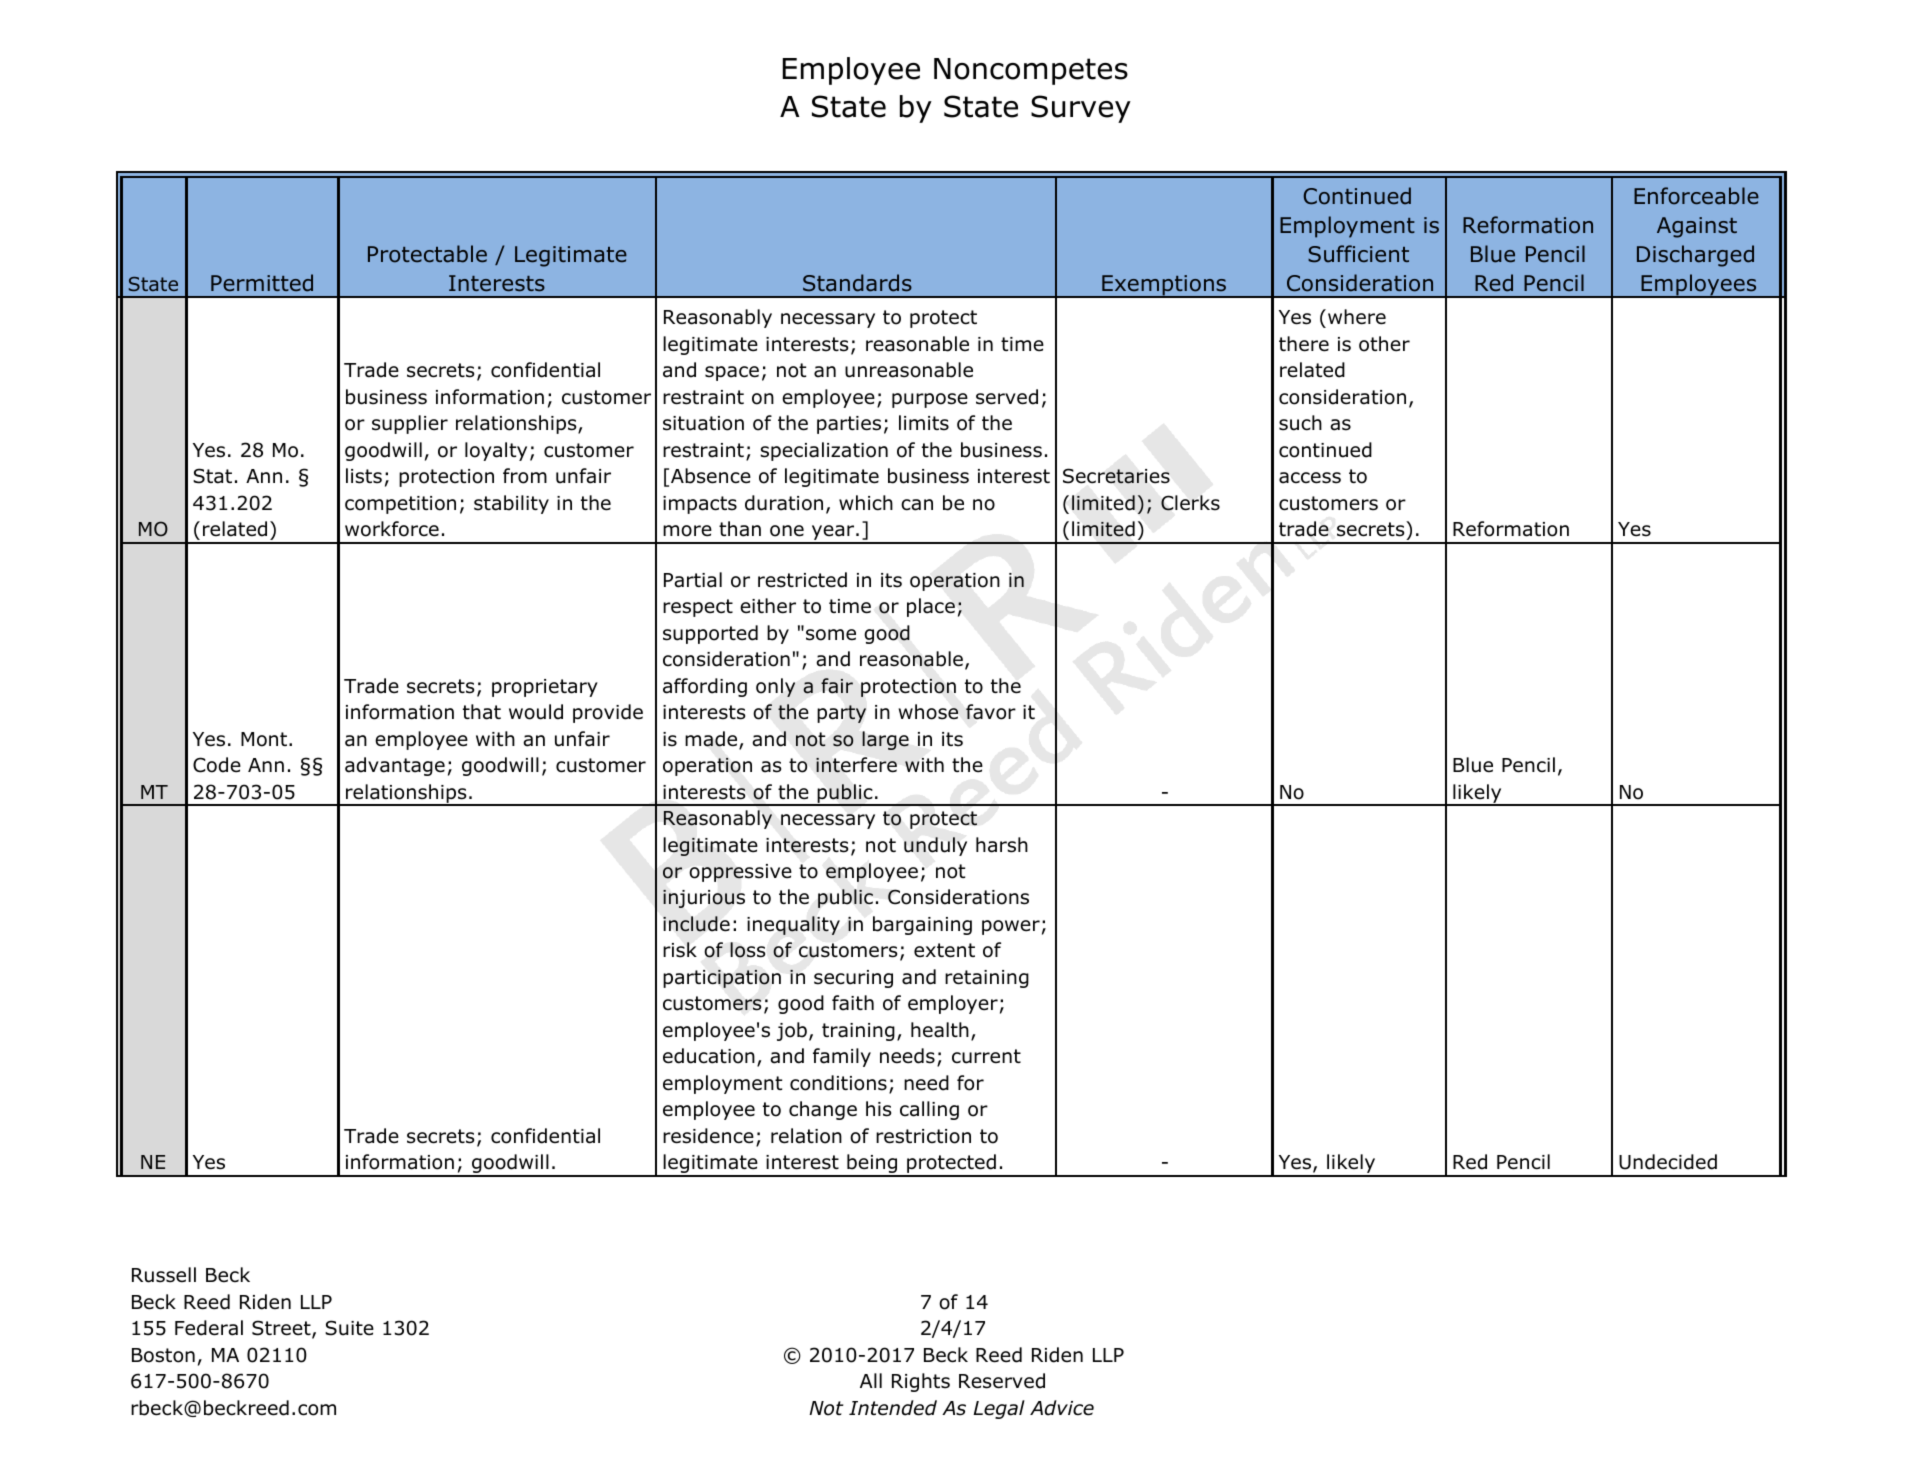 Image resolution: width=1907 pixels, height=1473 pixels. What do you see at coordinates (349, 1328) in the screenshot?
I see `Suite` at bounding box center [349, 1328].
